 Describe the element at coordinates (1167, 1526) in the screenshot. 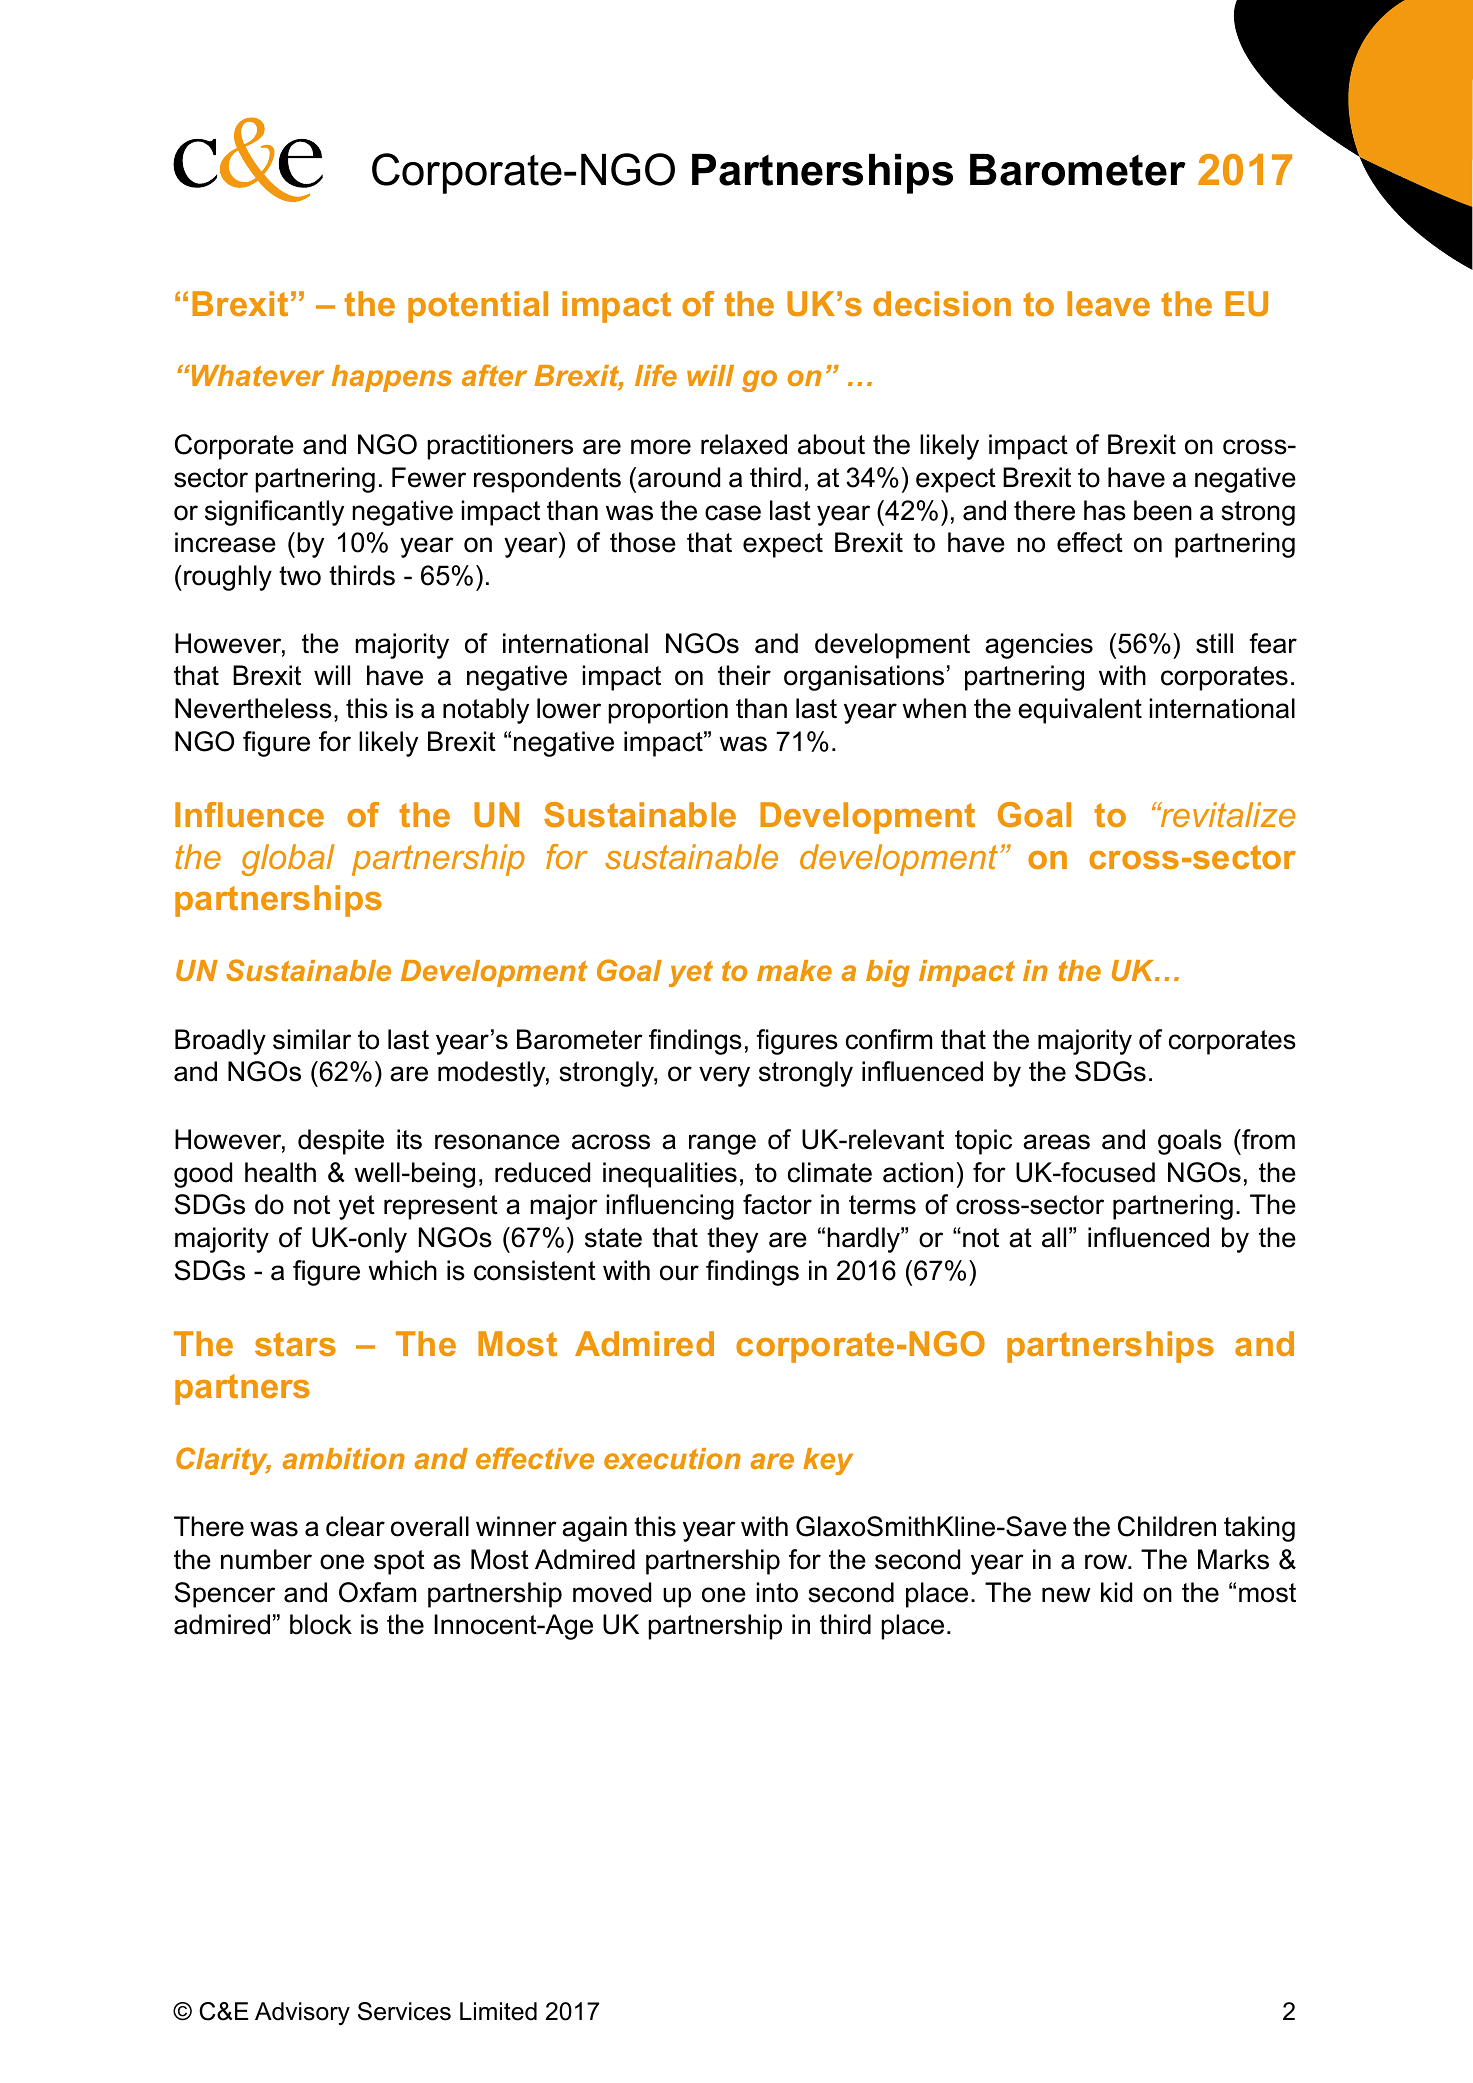

I see `Children` at that location.
